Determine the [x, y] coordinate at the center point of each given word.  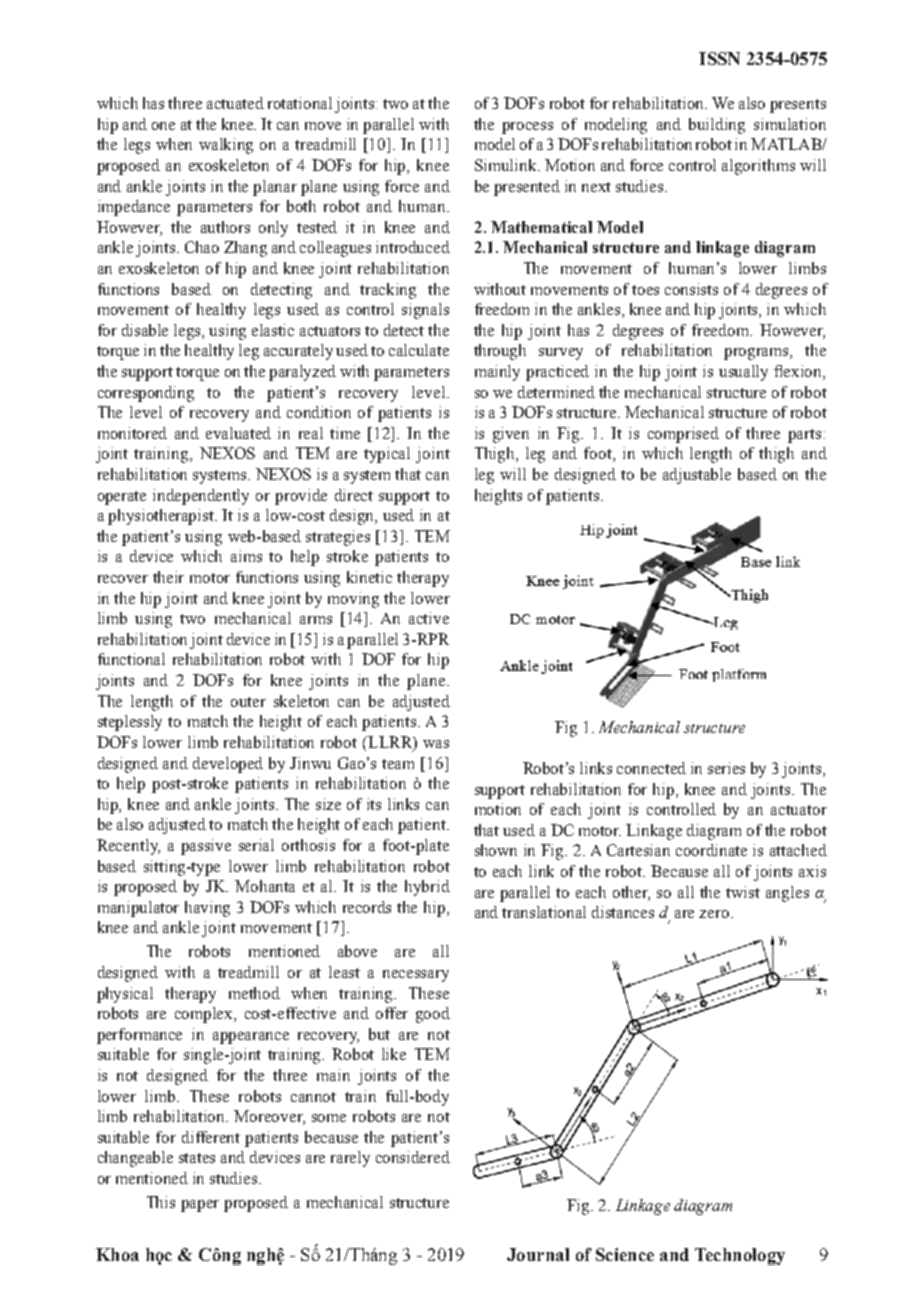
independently [201, 497]
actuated [235, 103]
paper [200, 1206]
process [527, 128]
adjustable [697, 476]
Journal [538, 1254]
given [511, 435]
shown [496, 850]
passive [206, 847]
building [717, 126]
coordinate [711, 850]
